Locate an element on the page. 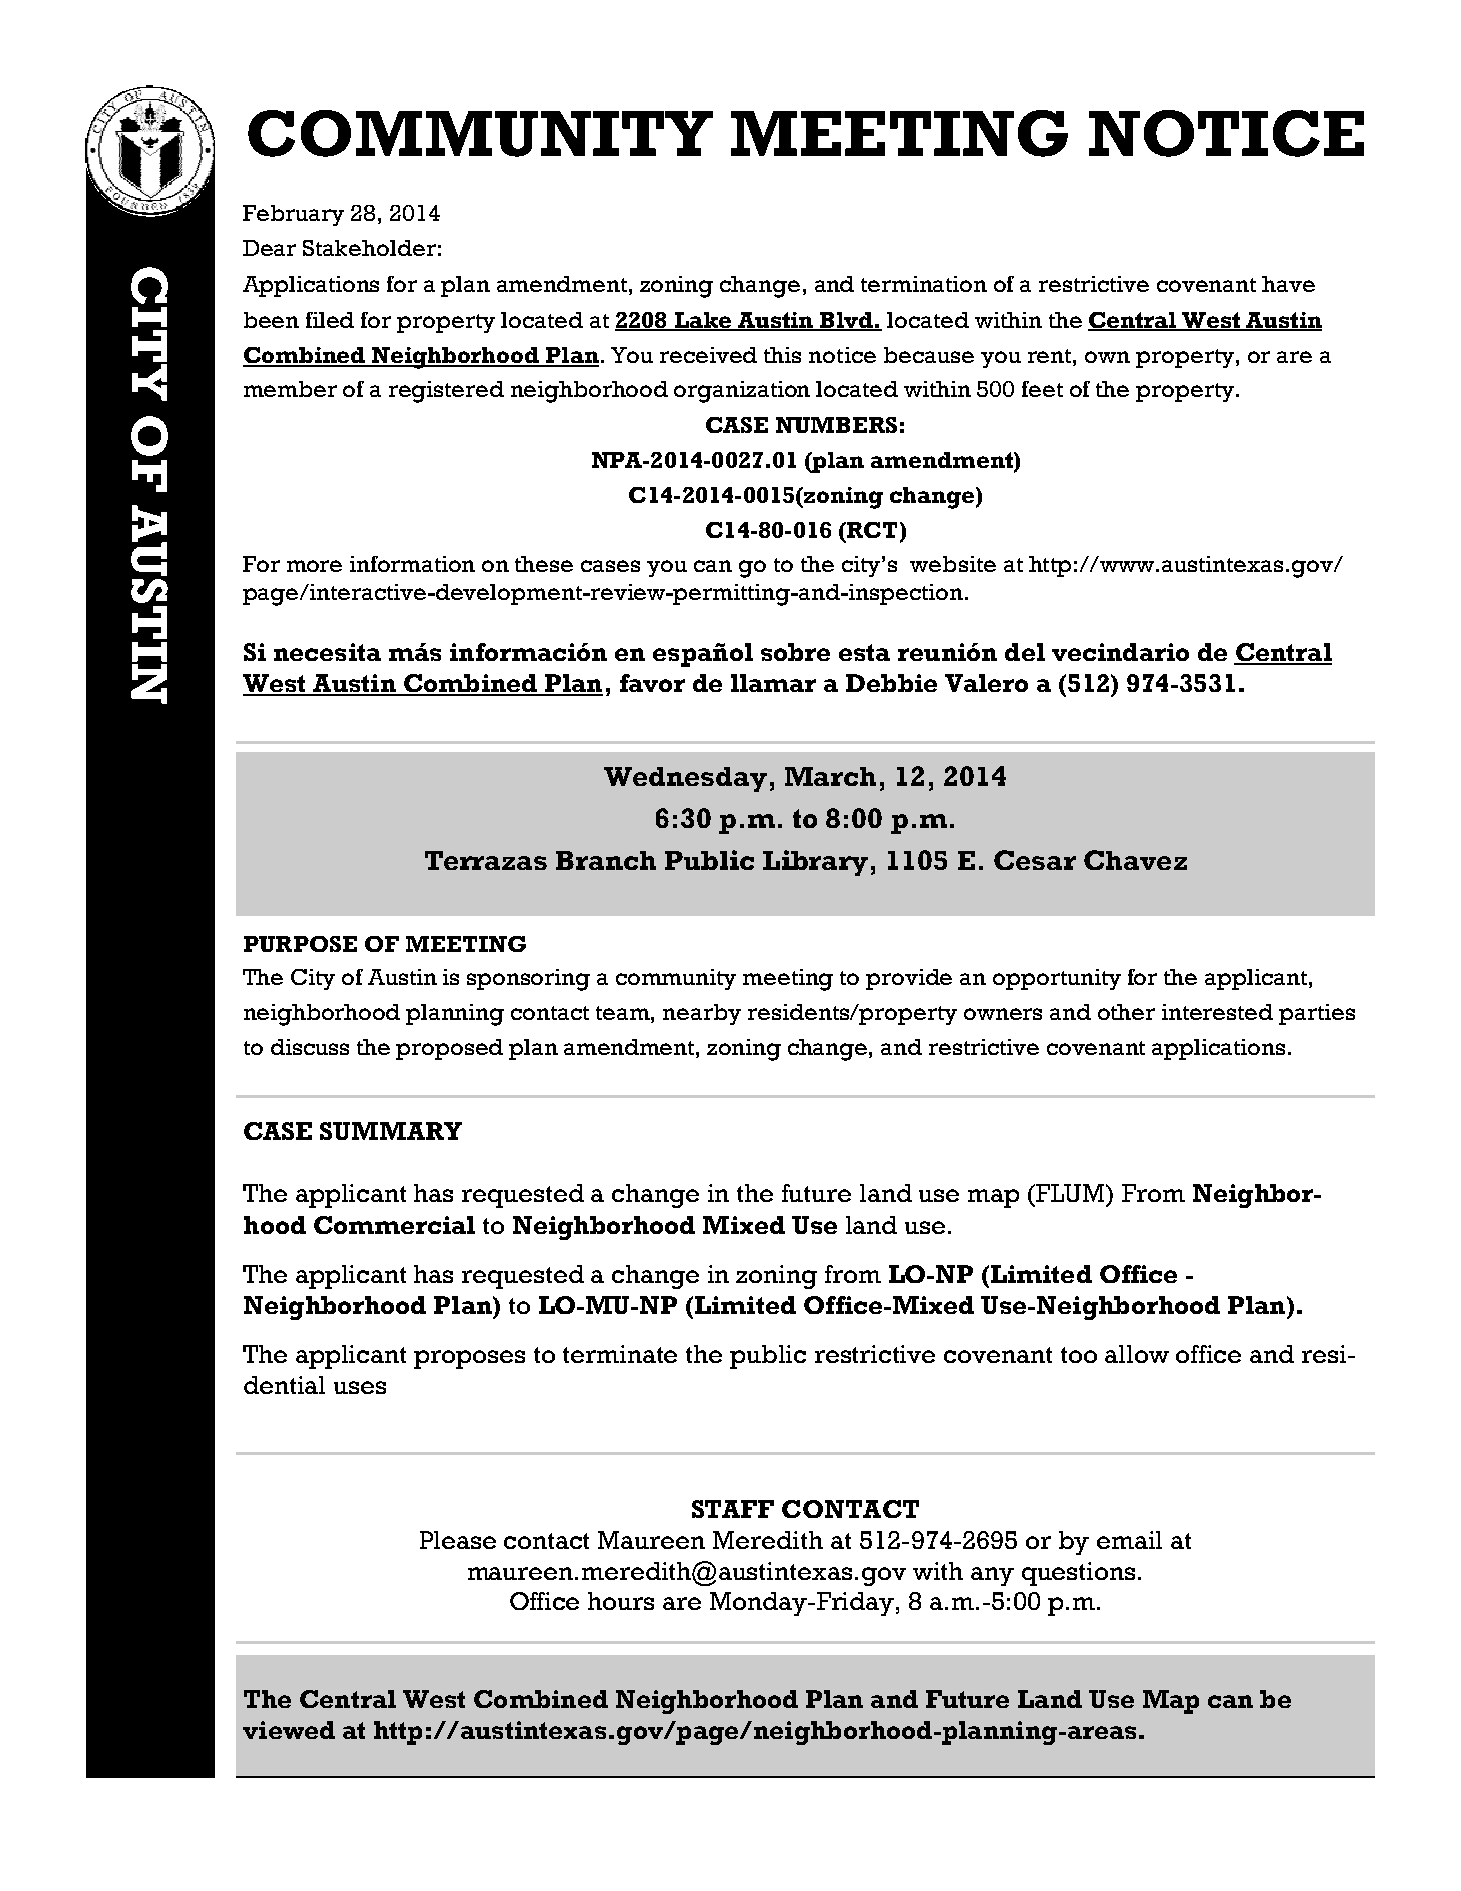  PURPOSE is located at coordinates (300, 944).
